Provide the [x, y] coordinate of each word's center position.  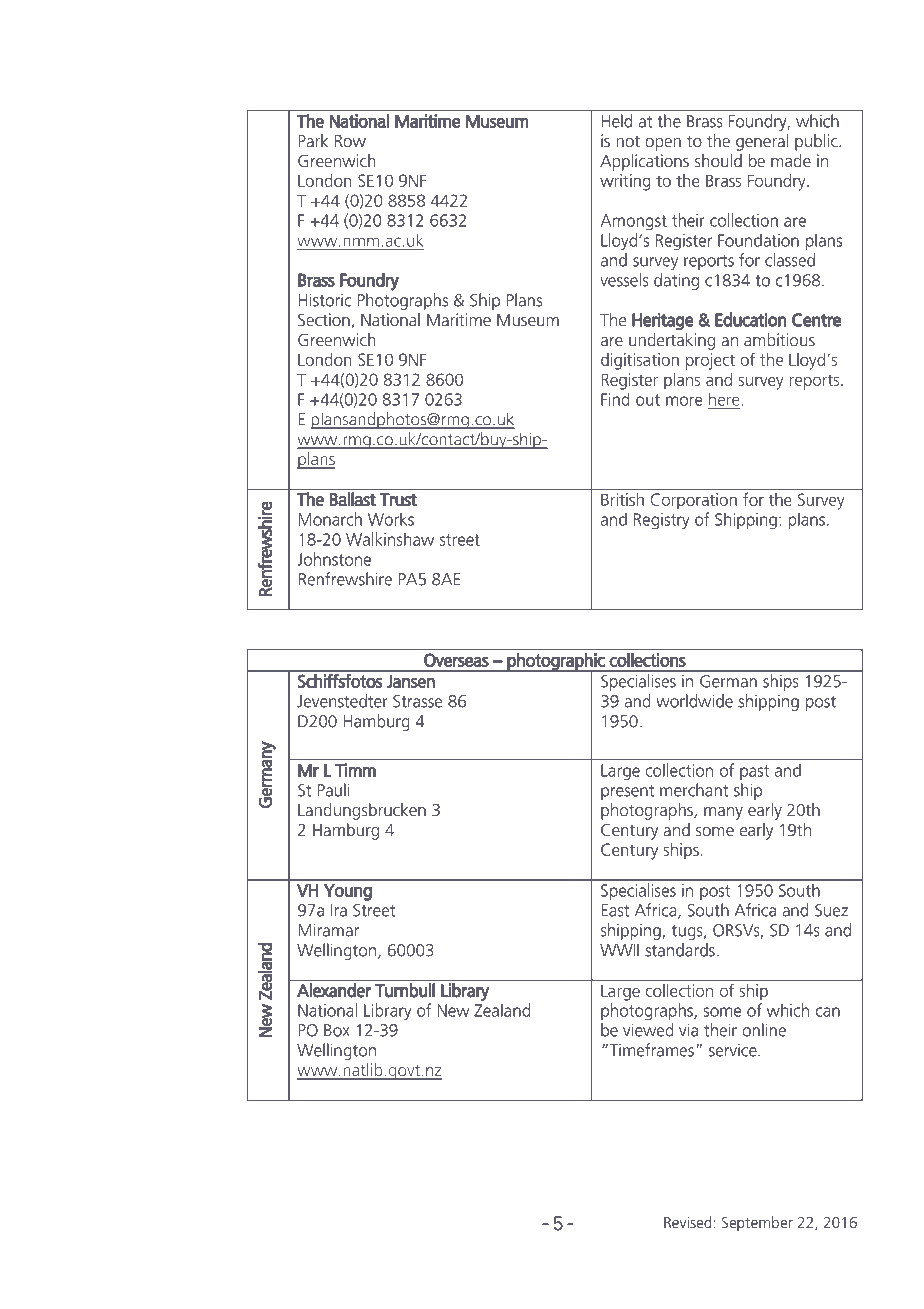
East [615, 910]
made [791, 160]
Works [391, 519]
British [622, 499]
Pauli [333, 790]
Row [350, 141]
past [754, 772]
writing [625, 182]
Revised [689, 1222]
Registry [662, 521]
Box [337, 1030]
